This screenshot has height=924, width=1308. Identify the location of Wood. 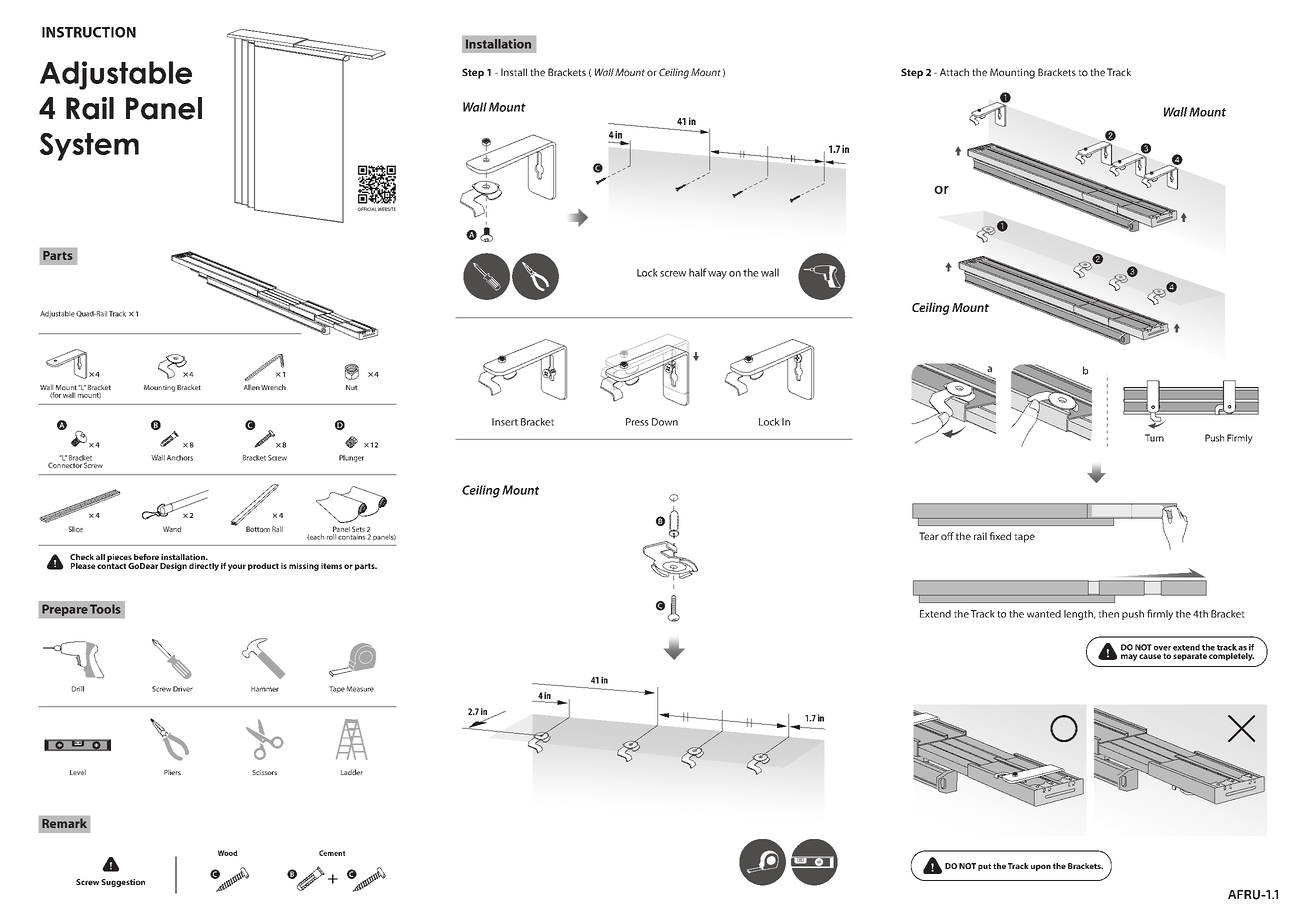
(228, 853).
